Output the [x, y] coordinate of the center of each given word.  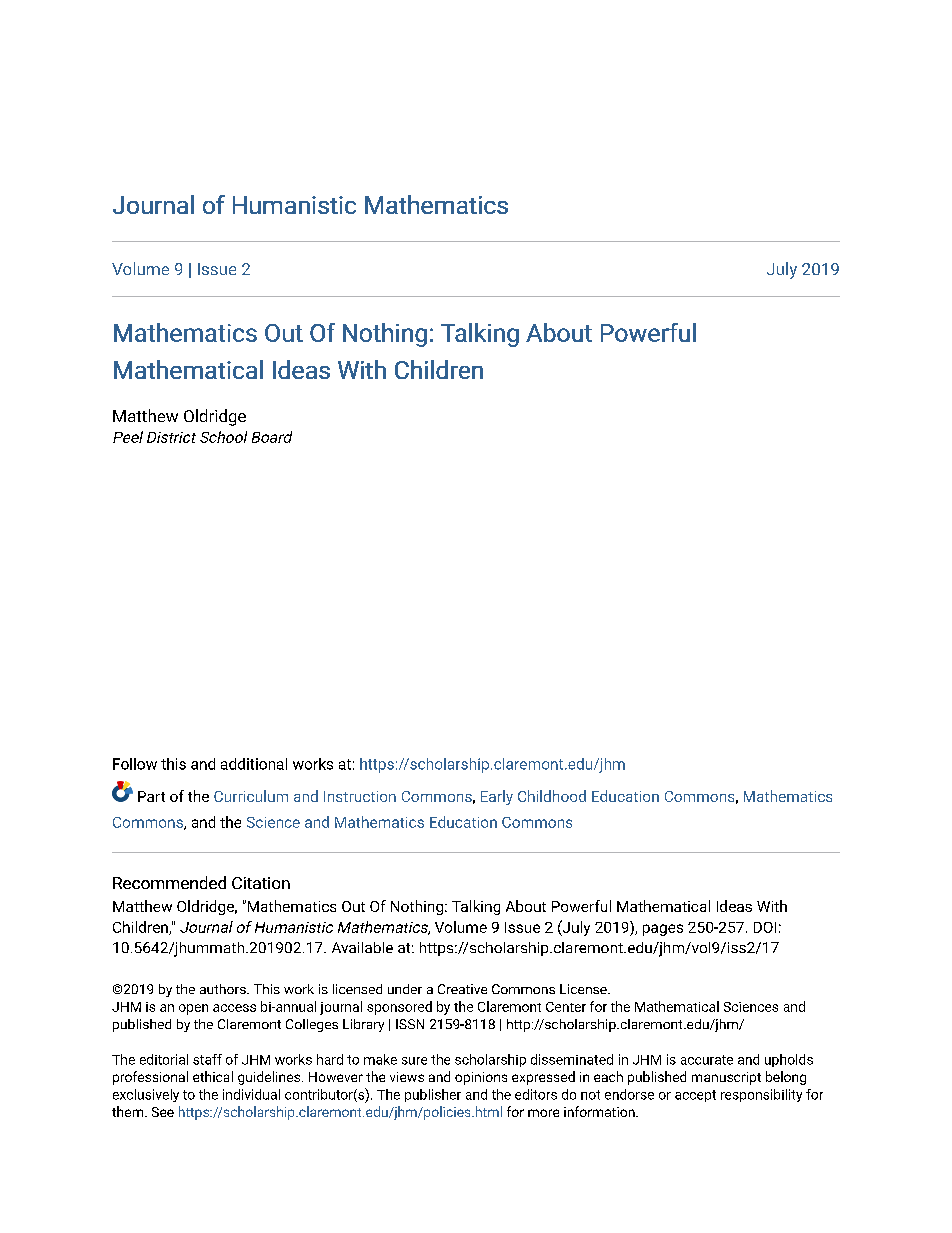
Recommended [169, 882]
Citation [261, 883]
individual [251, 1094]
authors [224, 989]
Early [497, 797]
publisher [433, 1095]
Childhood [552, 796]
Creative [462, 989]
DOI [765, 927]
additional [254, 764]
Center [566, 1007]
